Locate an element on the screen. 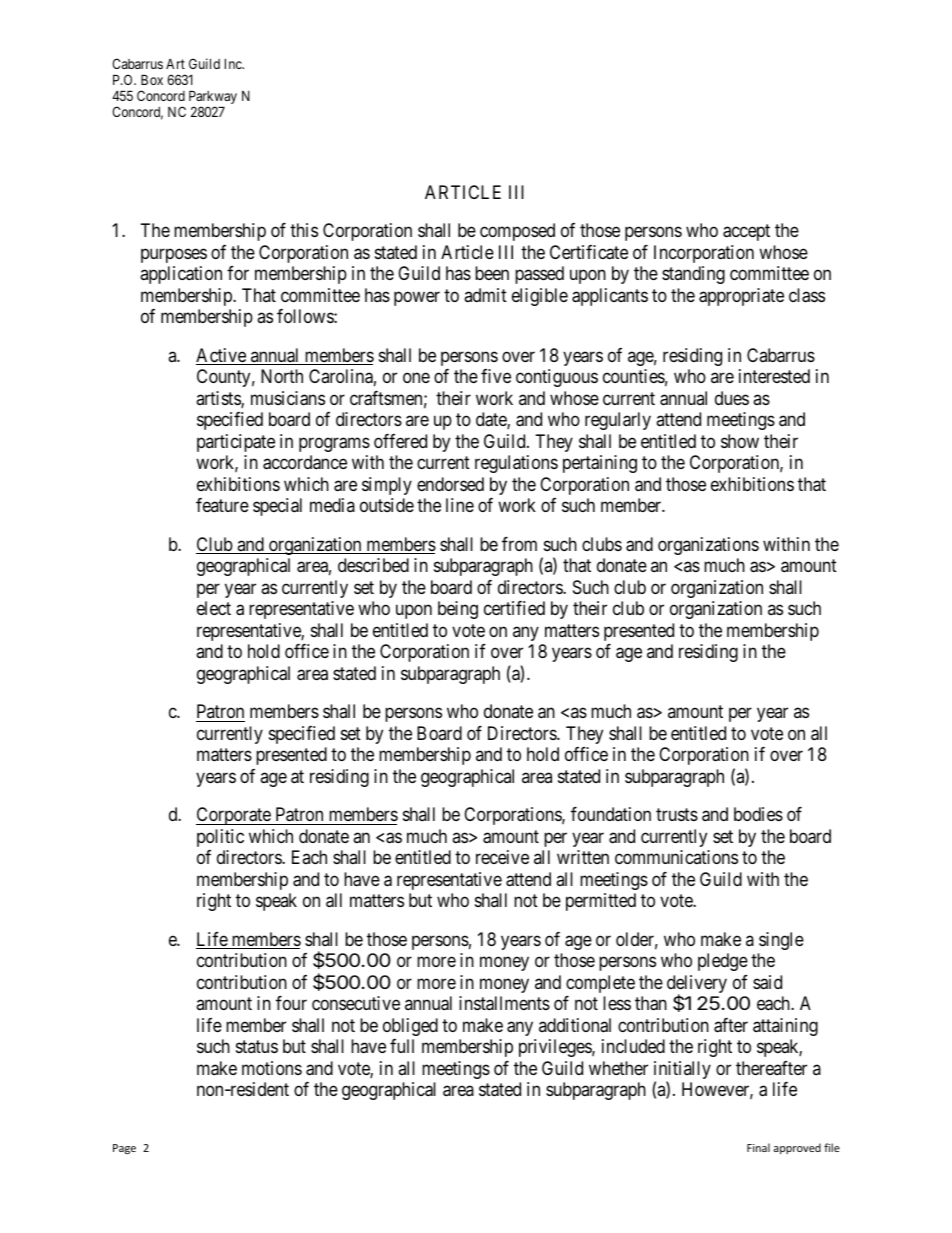  interested is located at coordinates (774, 376).
